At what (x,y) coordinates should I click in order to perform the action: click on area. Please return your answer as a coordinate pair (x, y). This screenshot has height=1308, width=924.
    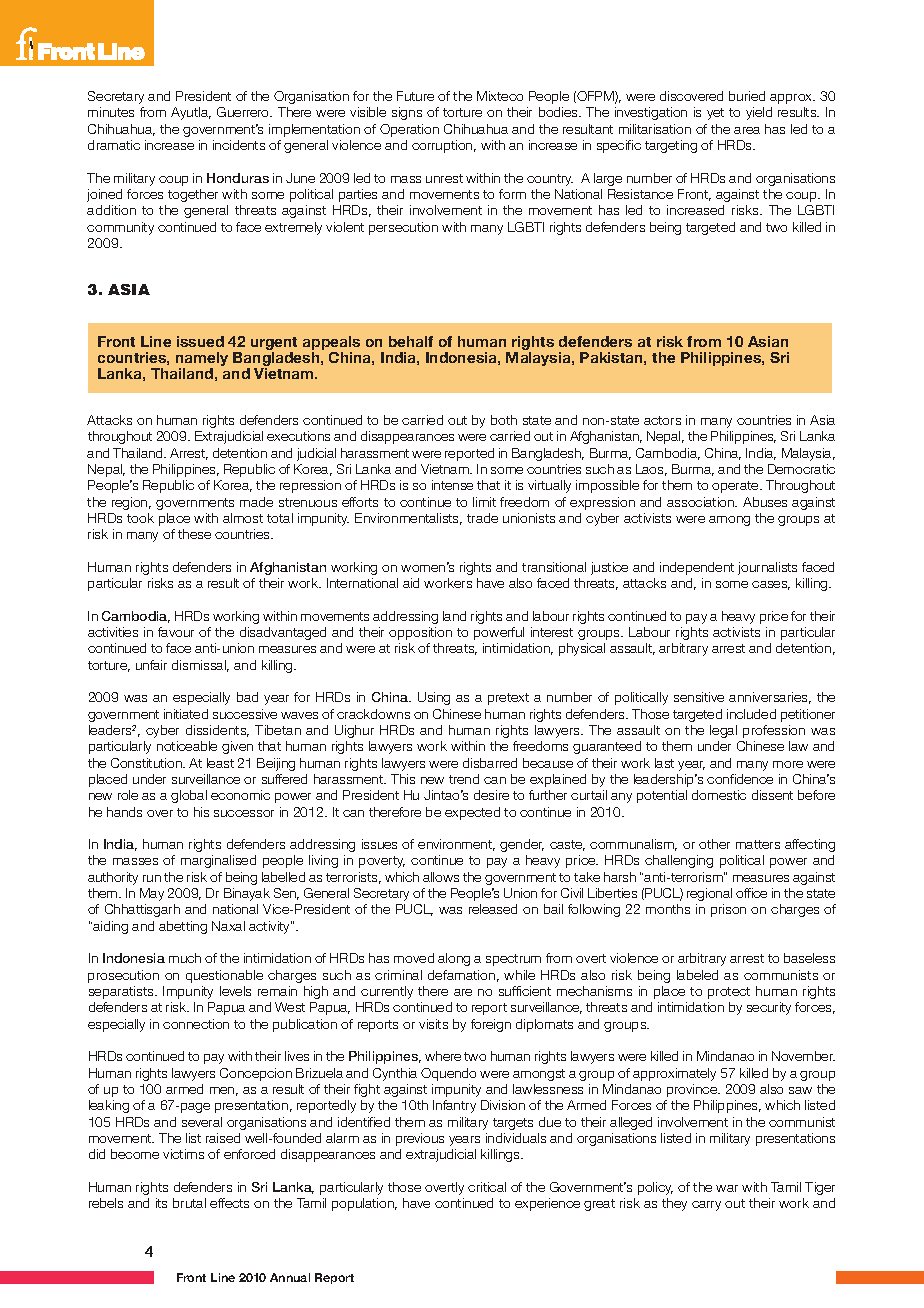
    Looking at the image, I should click on (747, 130).
